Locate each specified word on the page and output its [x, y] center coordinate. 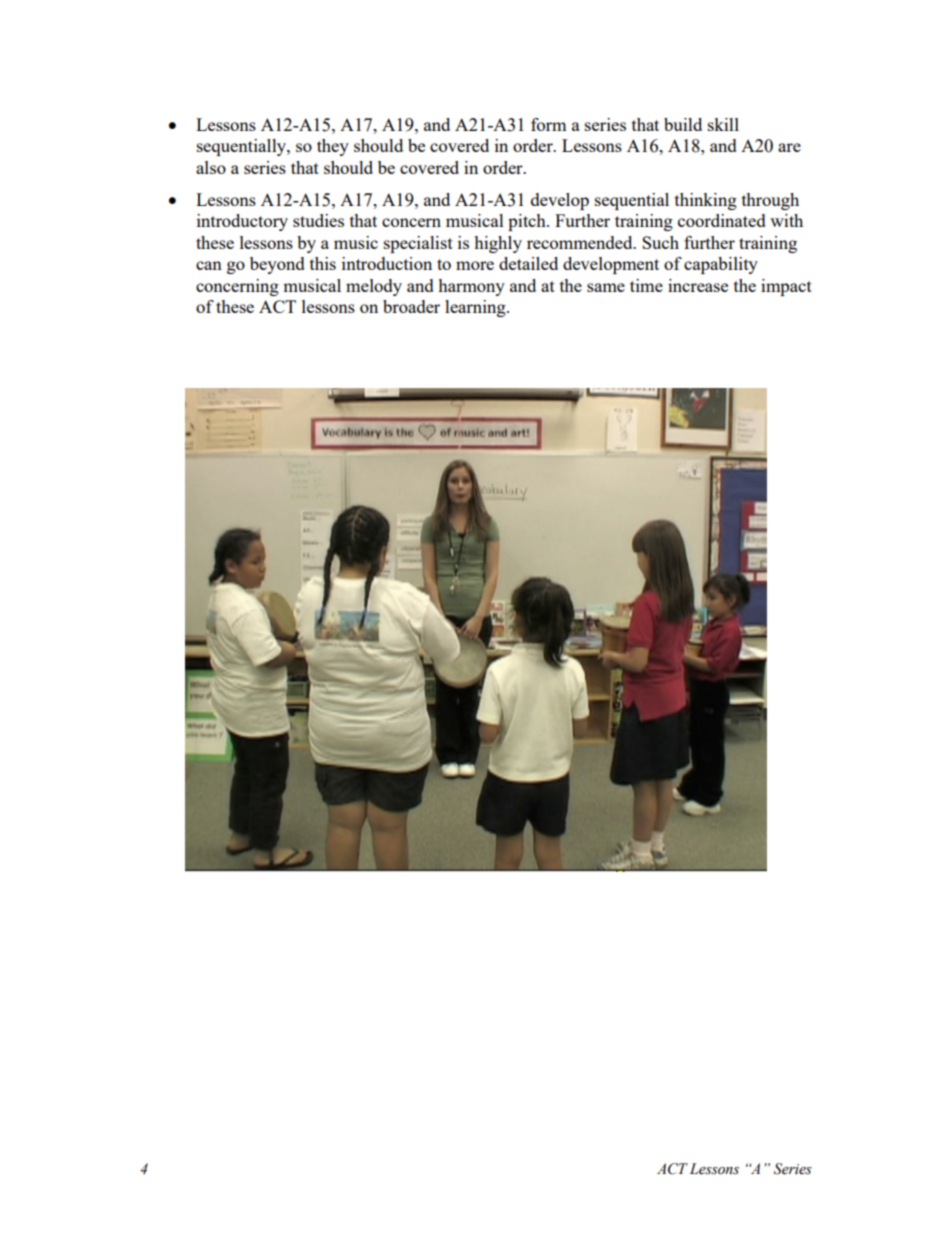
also [211, 167]
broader [411, 306]
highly [498, 244]
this [323, 263]
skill [723, 124]
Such [660, 242]
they [333, 147]
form [549, 124]
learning [476, 308]
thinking [706, 201]
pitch [528, 222]
